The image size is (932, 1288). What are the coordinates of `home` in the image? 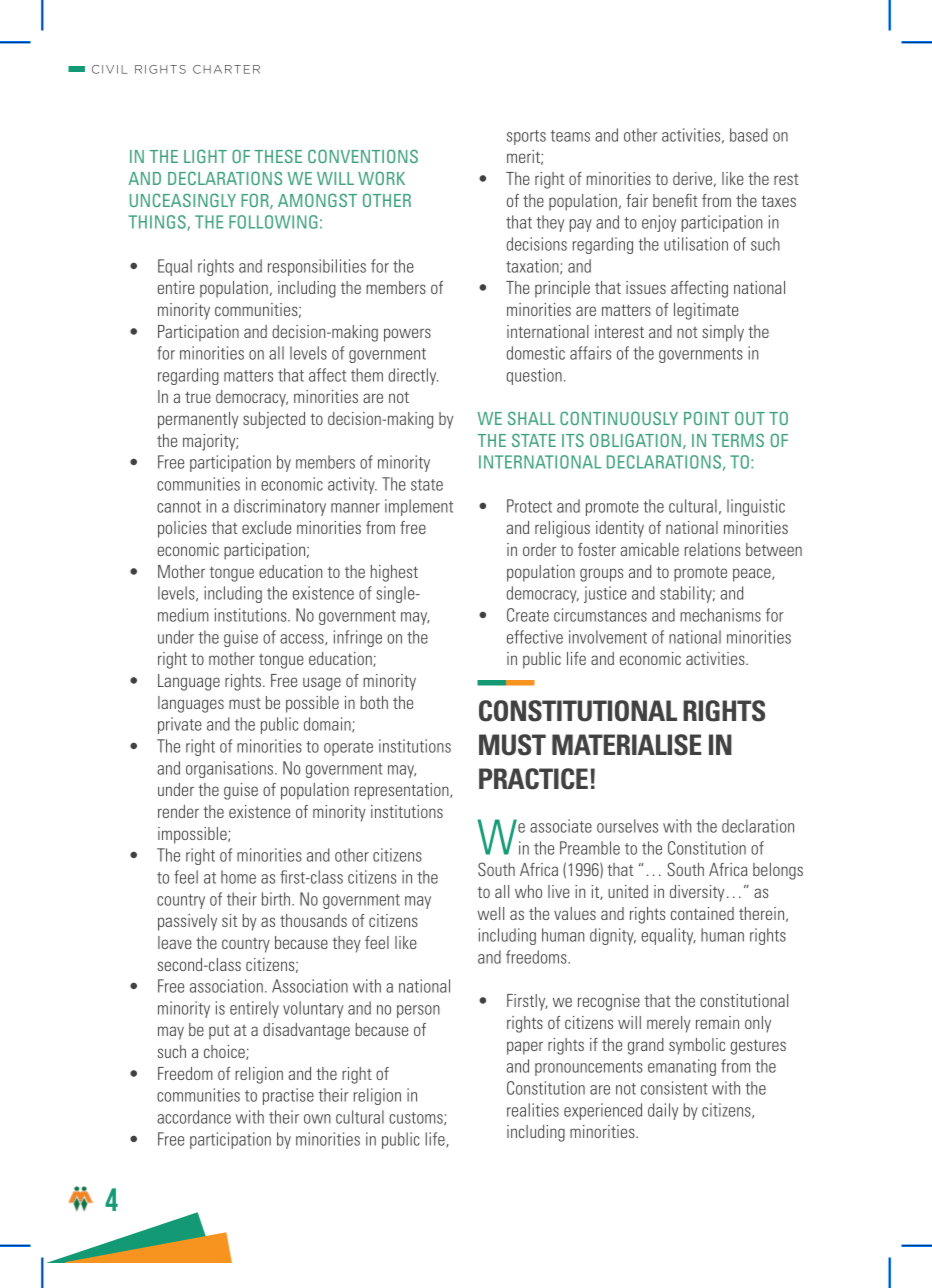 It's located at (238, 877).
